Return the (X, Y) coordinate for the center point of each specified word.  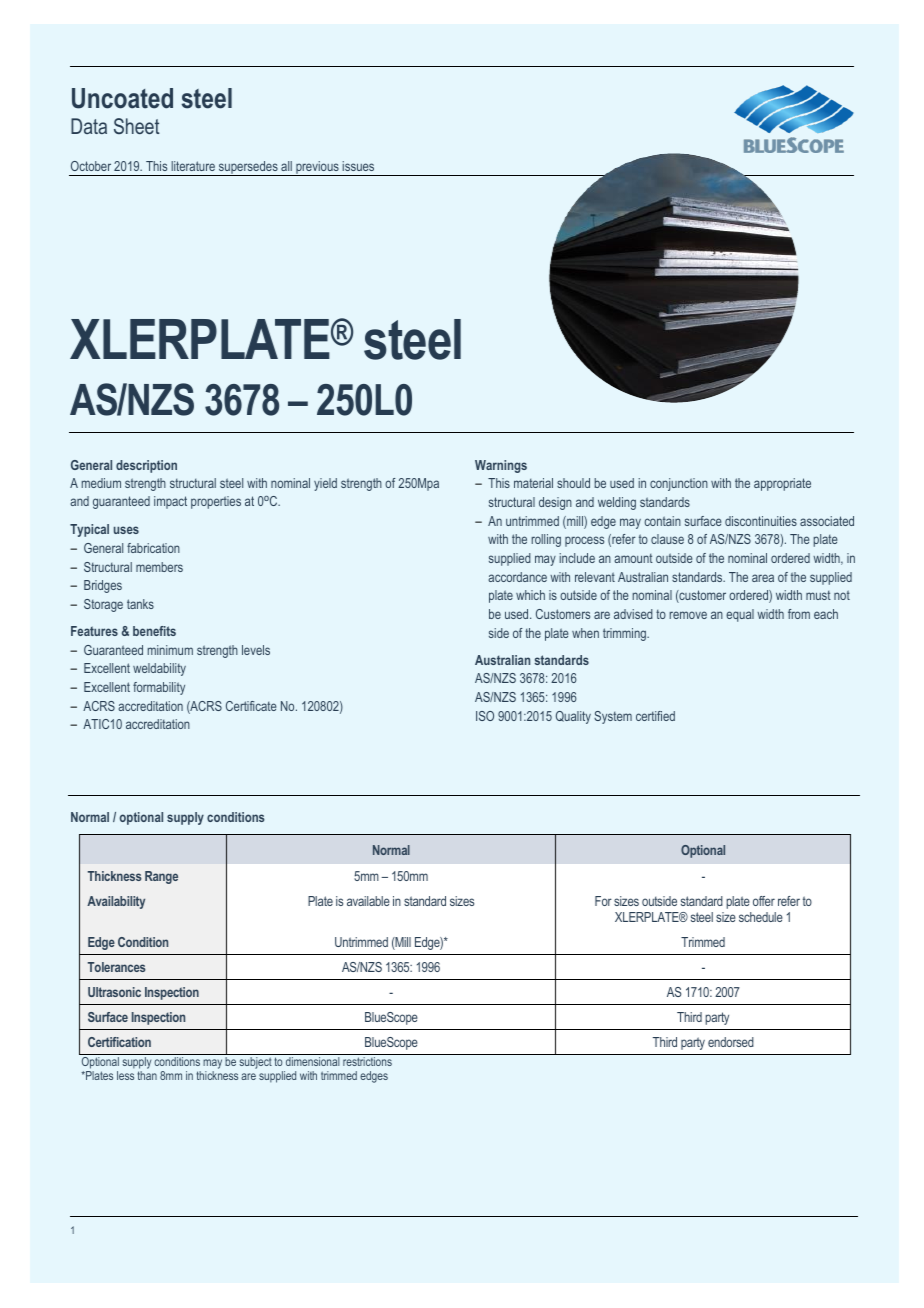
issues (358, 166)
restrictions (367, 1061)
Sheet (137, 126)
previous (317, 168)
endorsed (731, 1042)
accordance (517, 577)
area (763, 578)
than (147, 1075)
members (159, 567)
